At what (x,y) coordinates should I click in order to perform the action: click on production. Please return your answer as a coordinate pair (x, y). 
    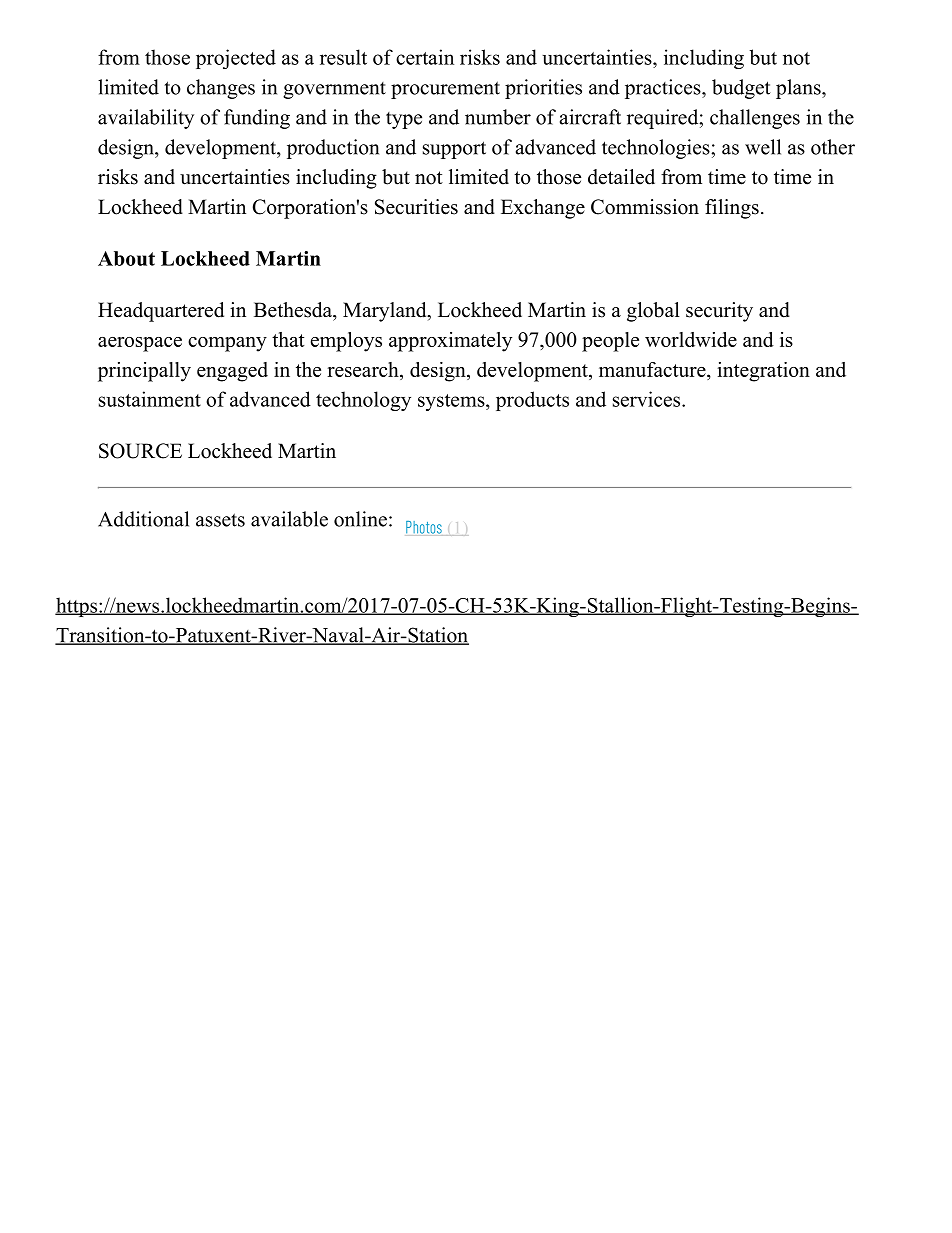
    Looking at the image, I should click on (333, 149).
